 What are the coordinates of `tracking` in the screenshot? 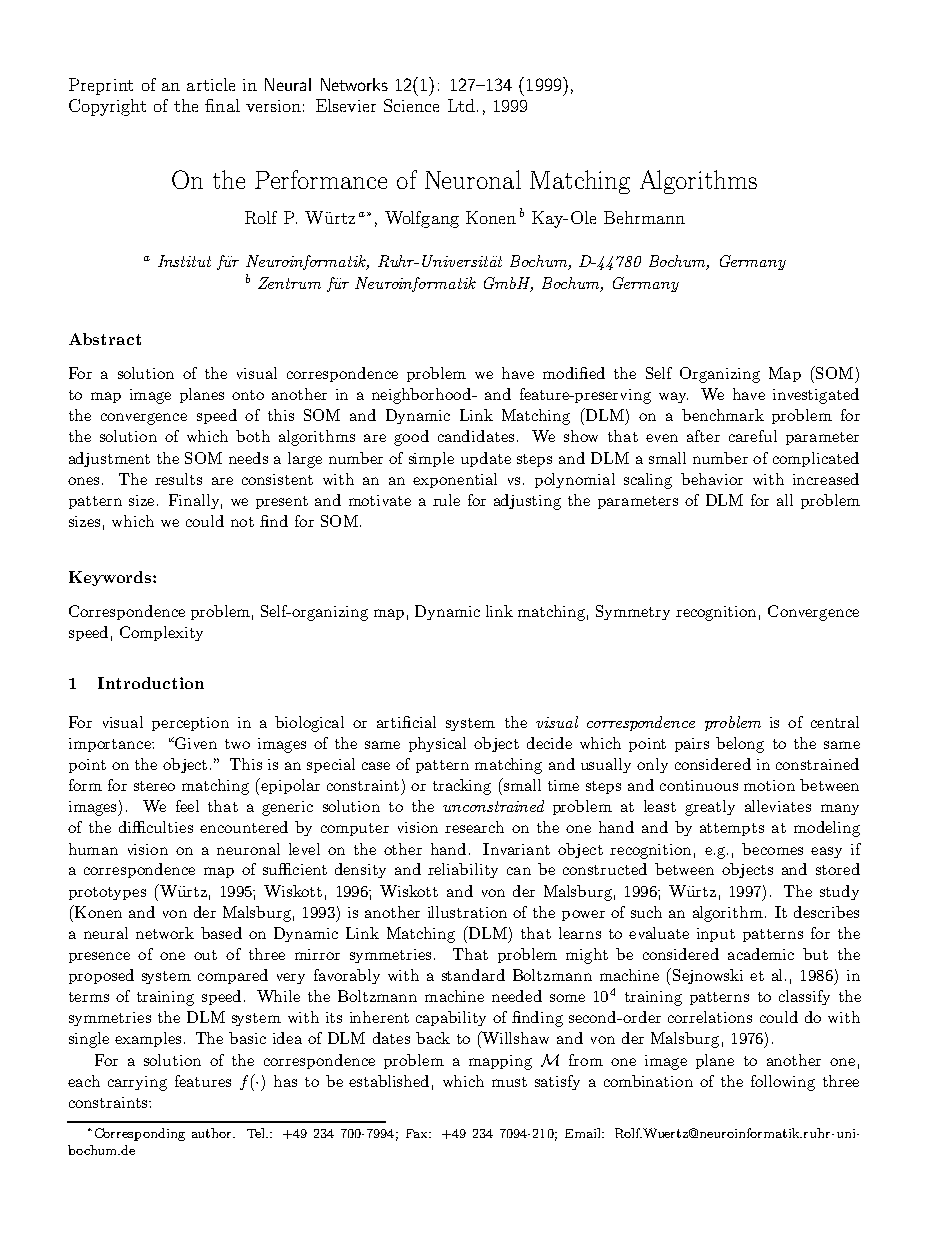 It's located at (462, 787).
